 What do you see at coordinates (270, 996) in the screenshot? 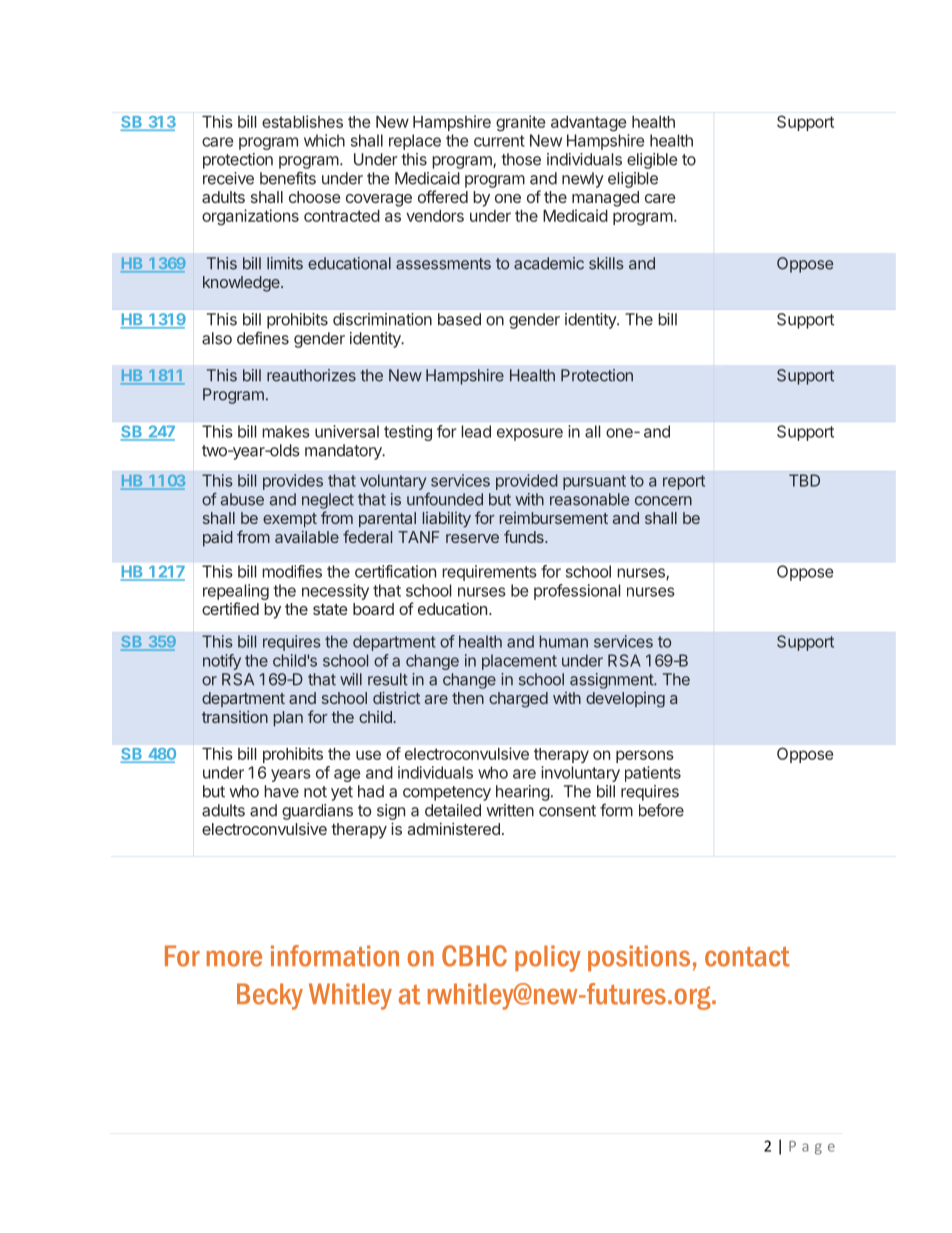
I see `Becky` at bounding box center [270, 996].
